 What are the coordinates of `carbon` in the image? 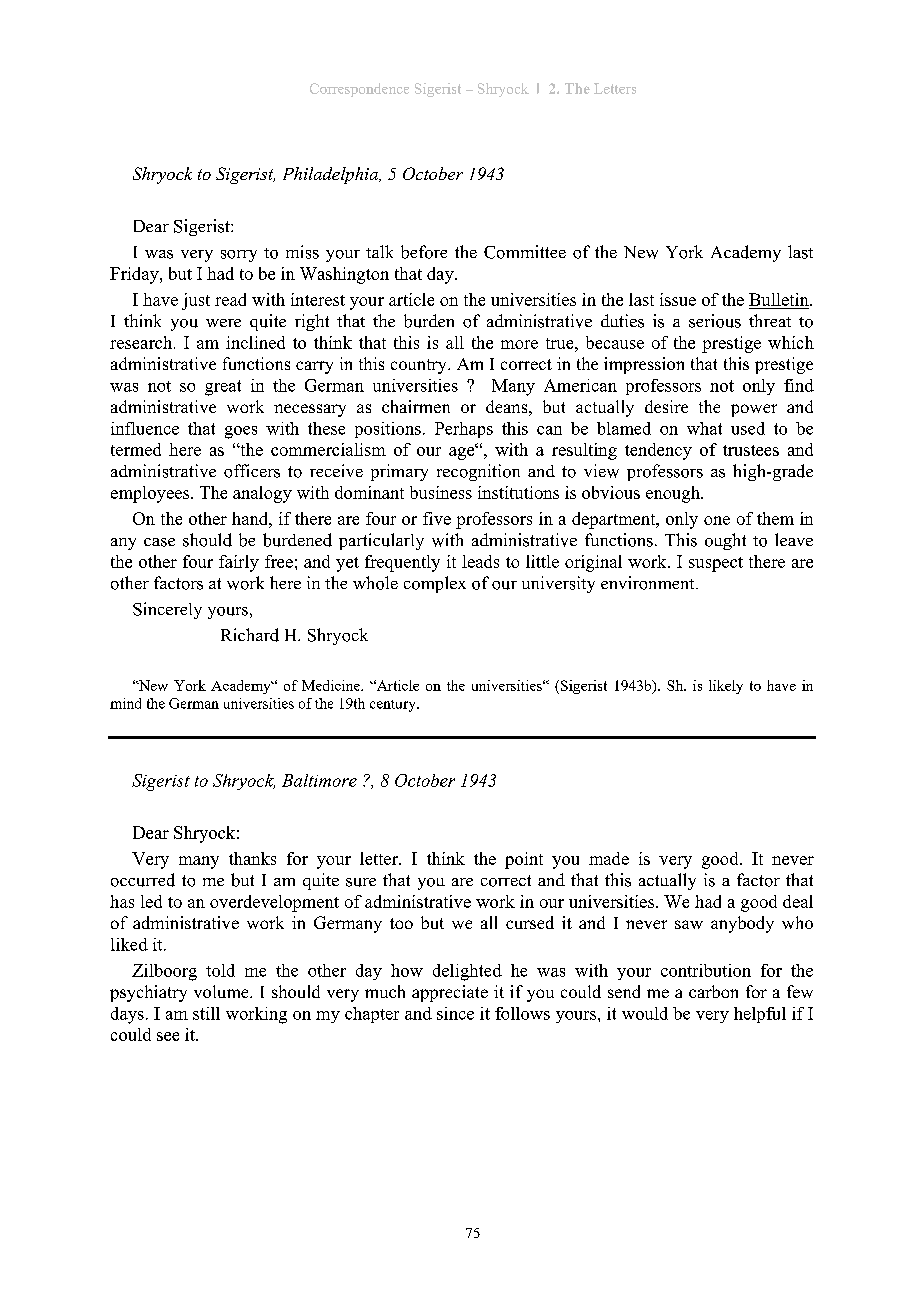 It's located at (713, 991).
